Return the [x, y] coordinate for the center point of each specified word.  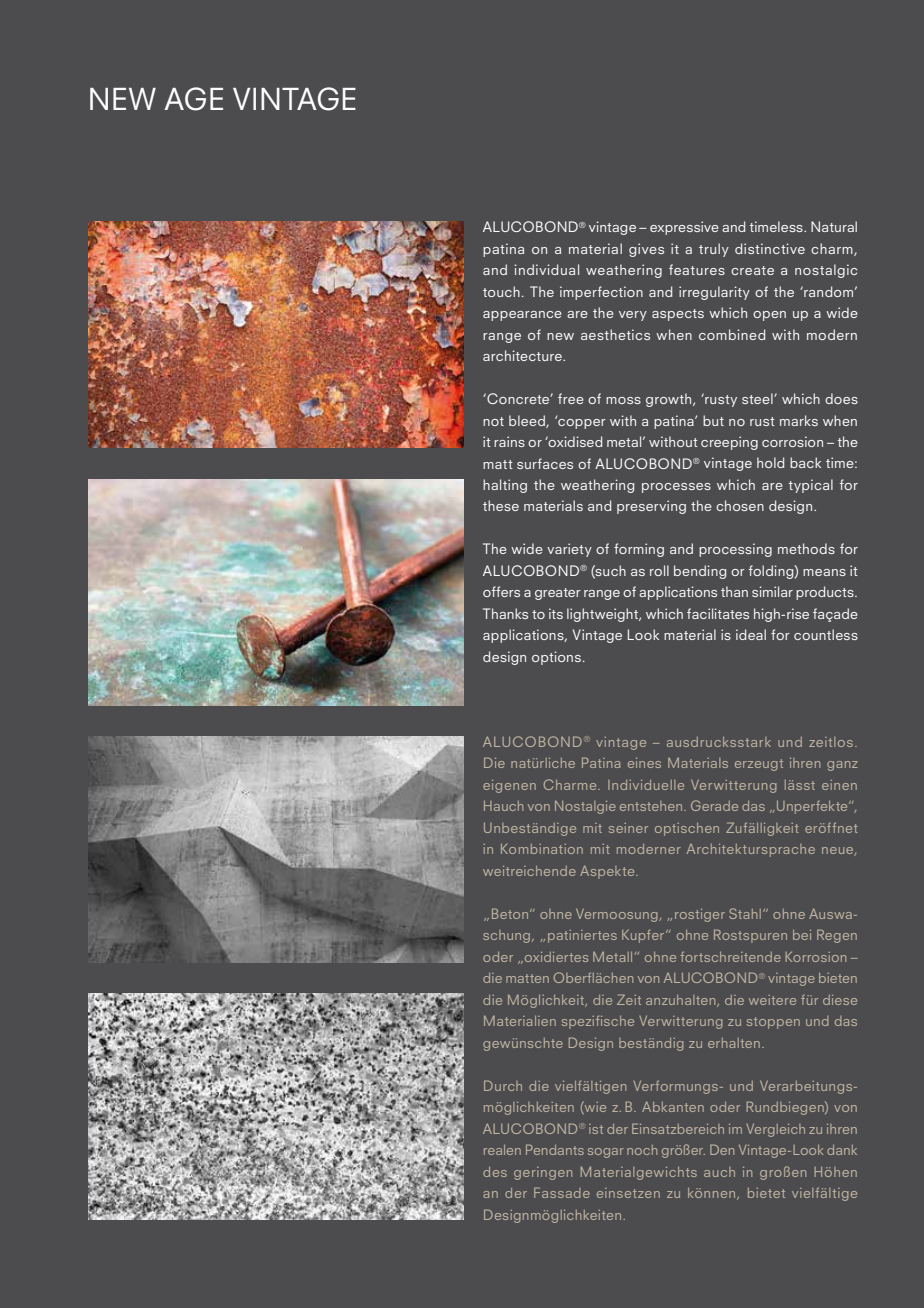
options [556, 658]
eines [644, 763]
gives [646, 250]
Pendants [555, 1149]
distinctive [770, 248]
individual [546, 269]
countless [826, 634]
